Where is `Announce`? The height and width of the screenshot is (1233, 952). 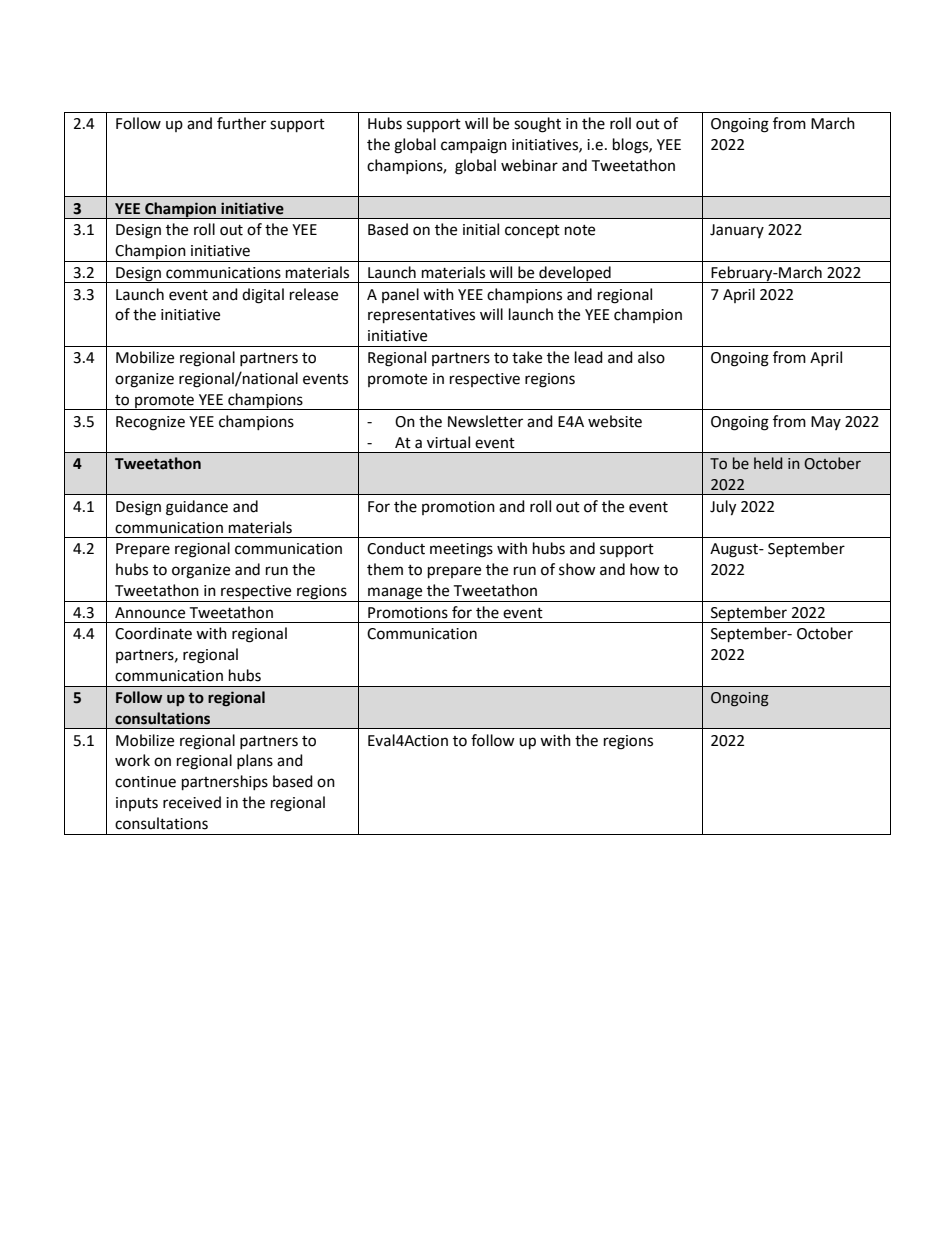
Announce is located at coordinates (150, 613).
